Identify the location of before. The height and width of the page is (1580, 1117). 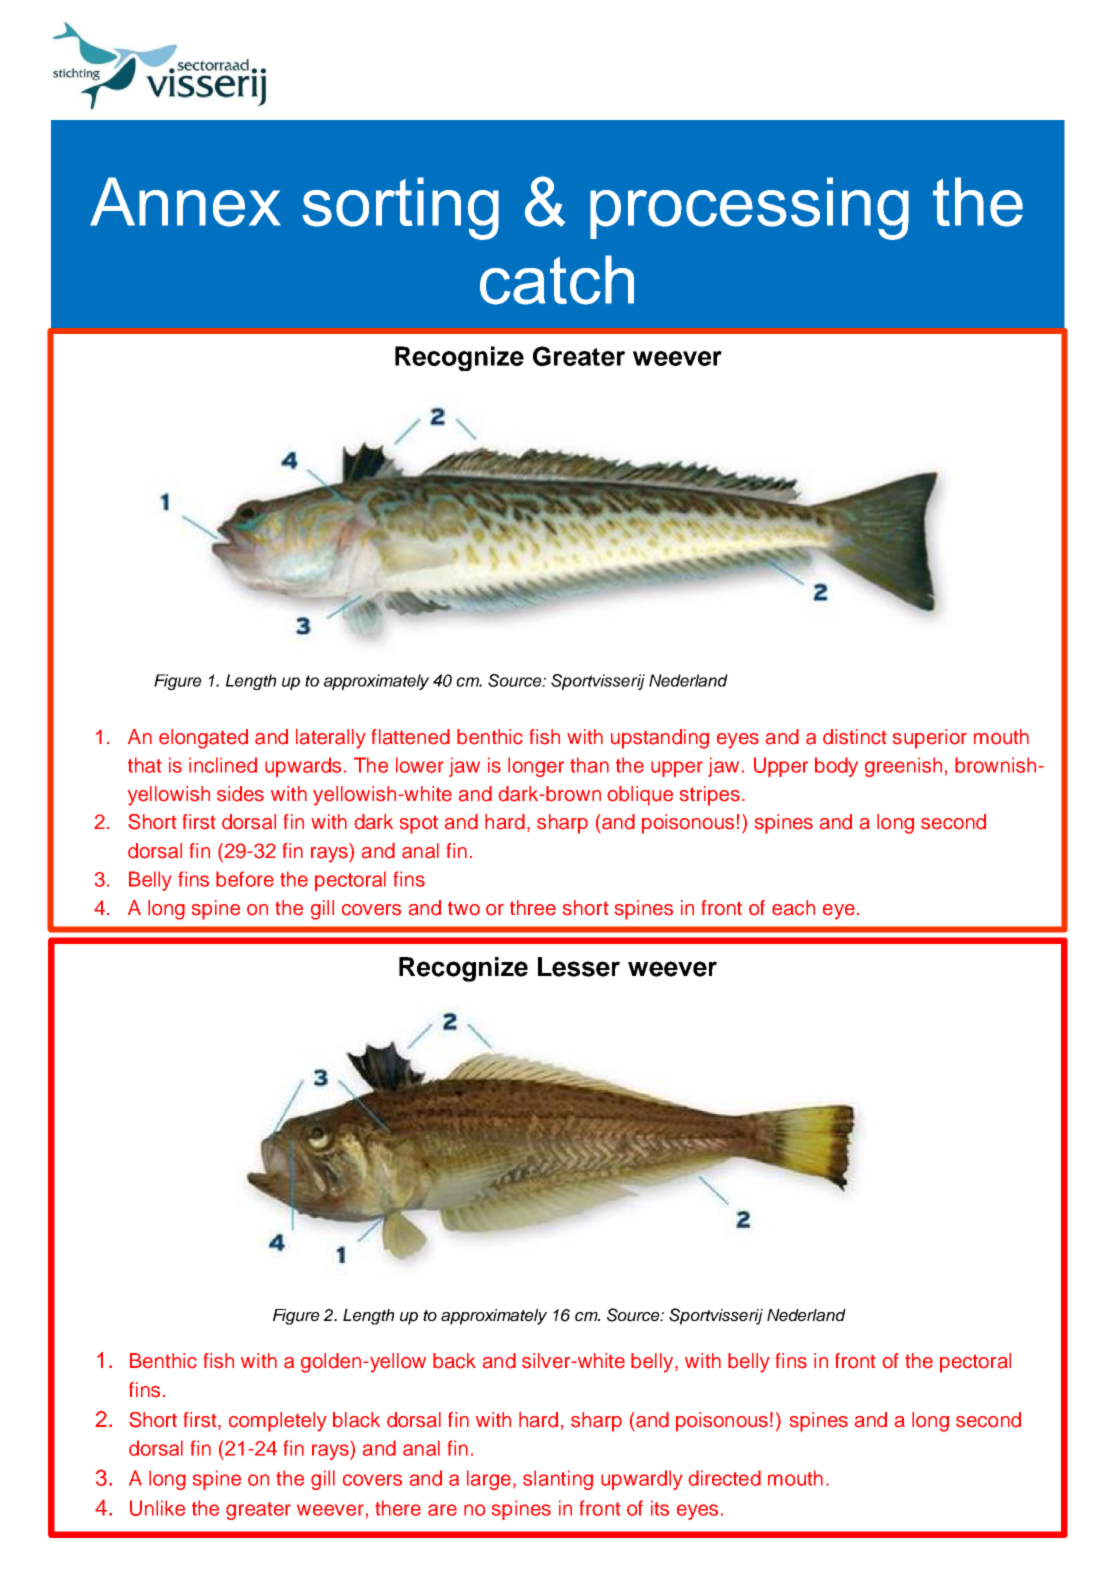
(245, 879).
